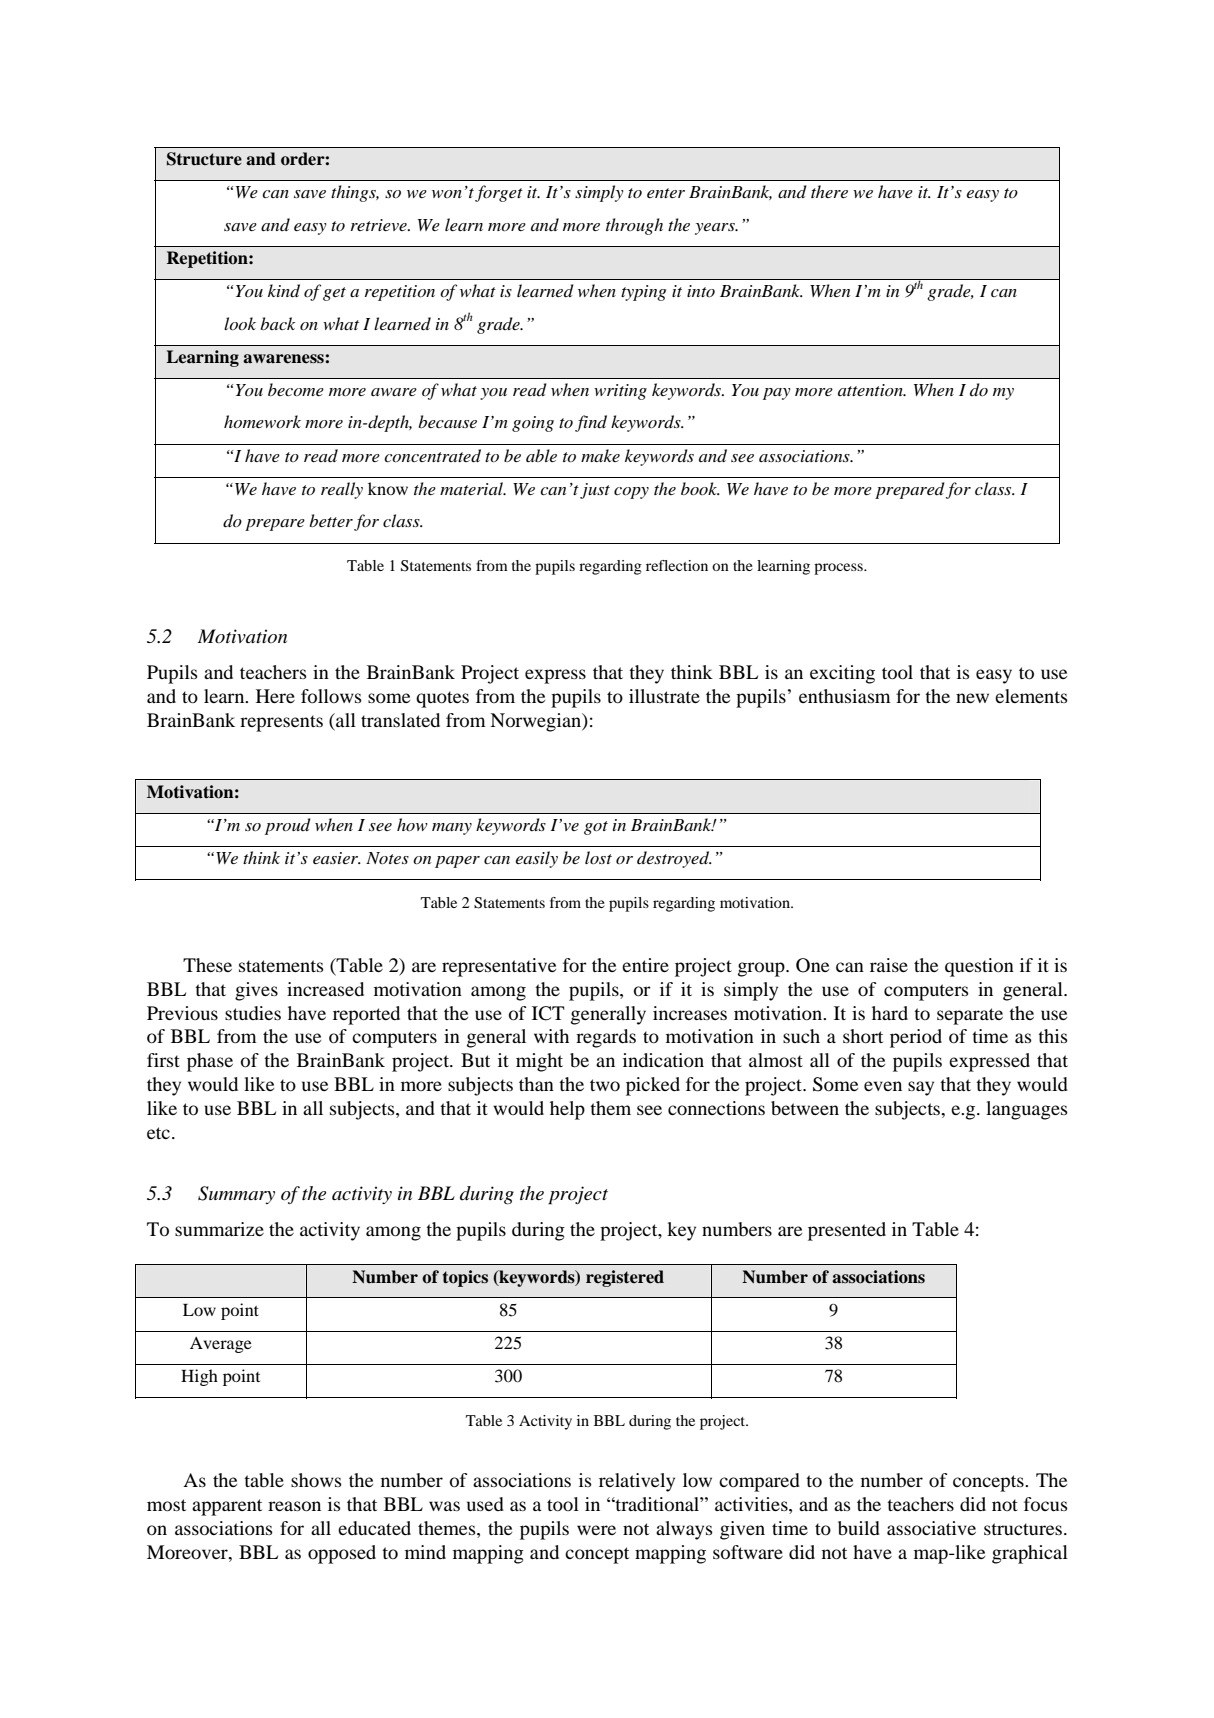  I want to click on illustrate, so click(664, 696).
